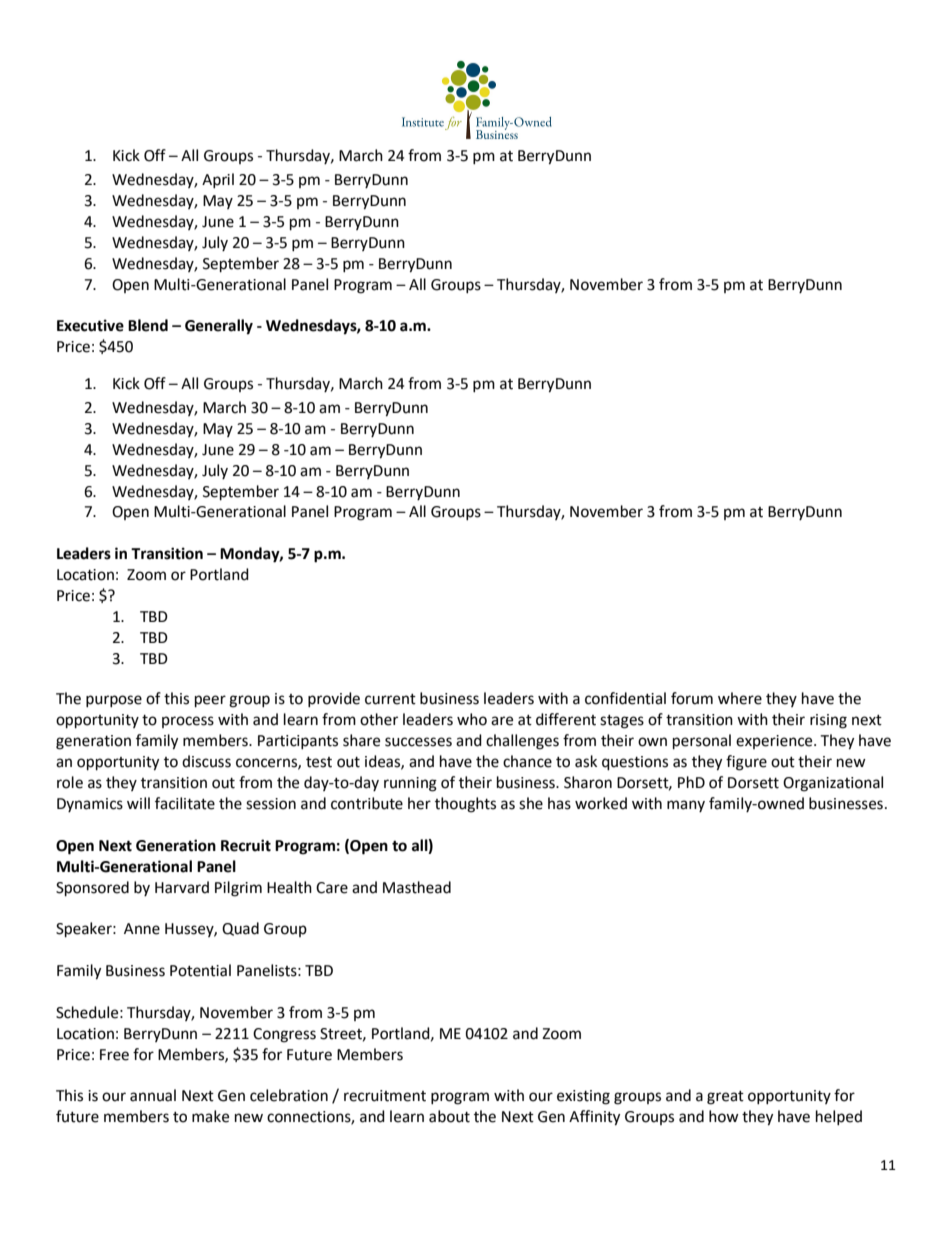 The image size is (952, 1233). What do you see at coordinates (472, 719) in the document?
I see `who` at bounding box center [472, 719].
